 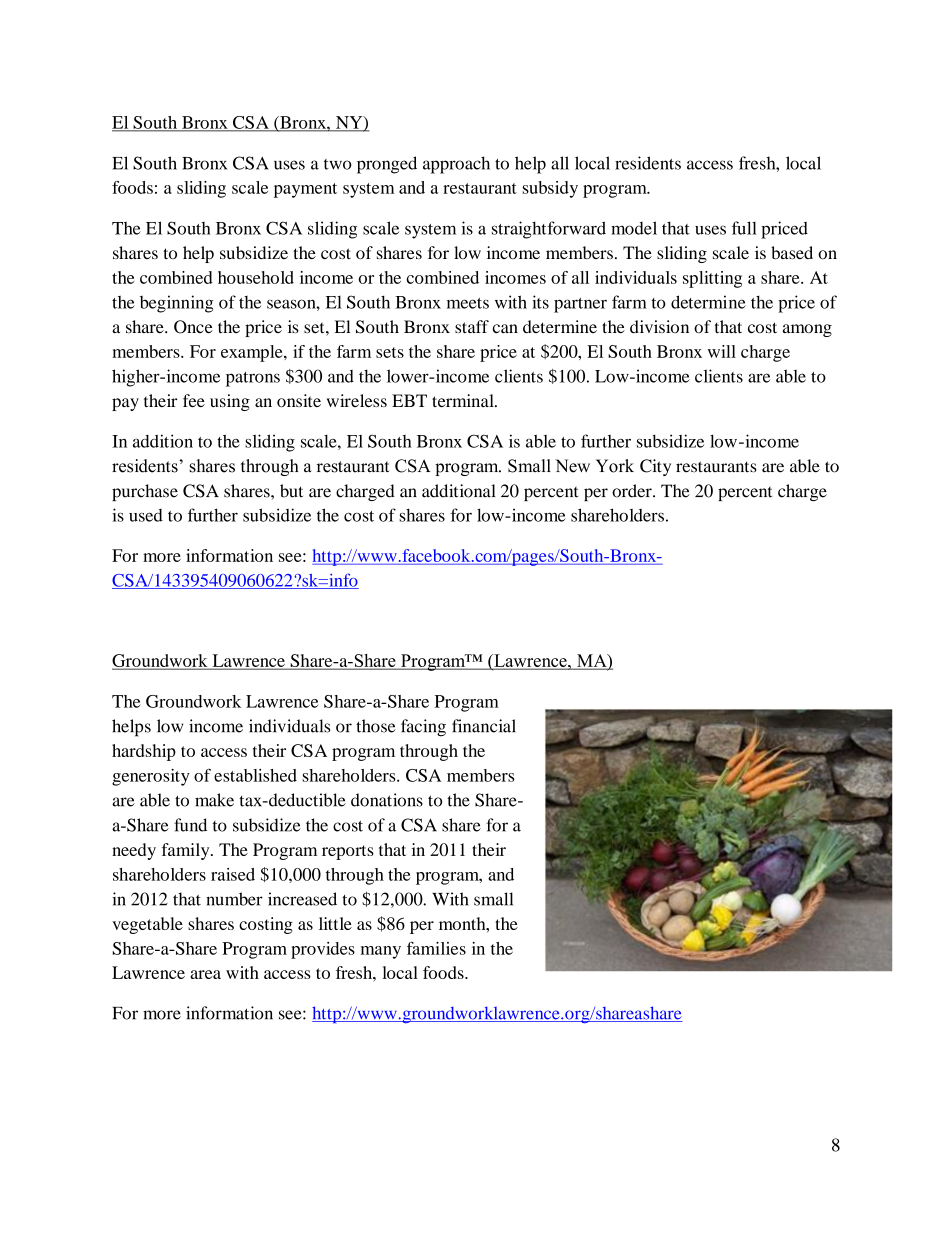 What do you see at coordinates (436, 948) in the screenshot?
I see `families` at bounding box center [436, 948].
